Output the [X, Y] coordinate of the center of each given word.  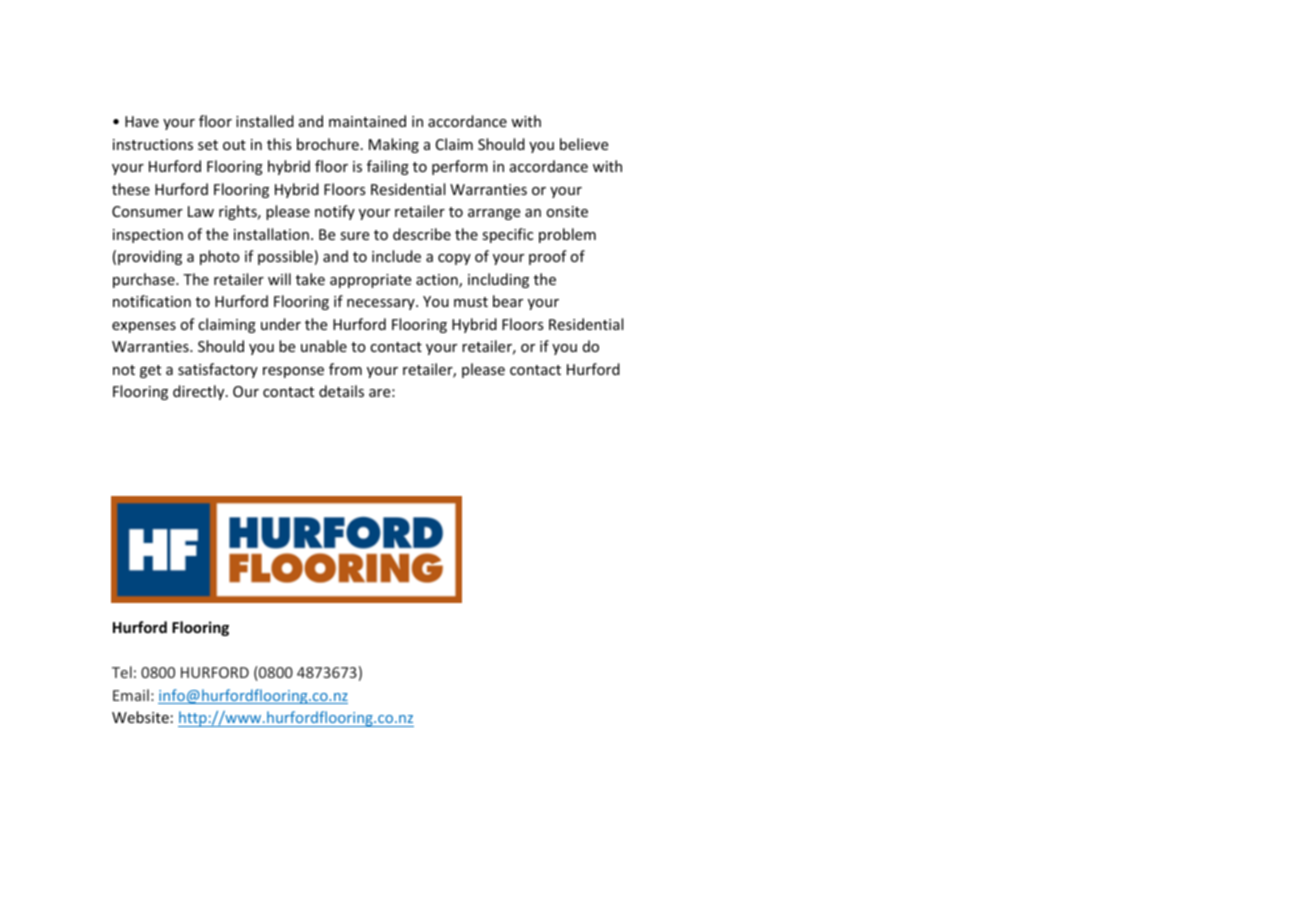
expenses [144, 327]
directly [200, 392]
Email [131, 695]
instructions [153, 144]
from [345, 369]
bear [508, 301]
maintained [367, 121]
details [341, 391]
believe [584, 144]
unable [324, 346]
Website [140, 717]
